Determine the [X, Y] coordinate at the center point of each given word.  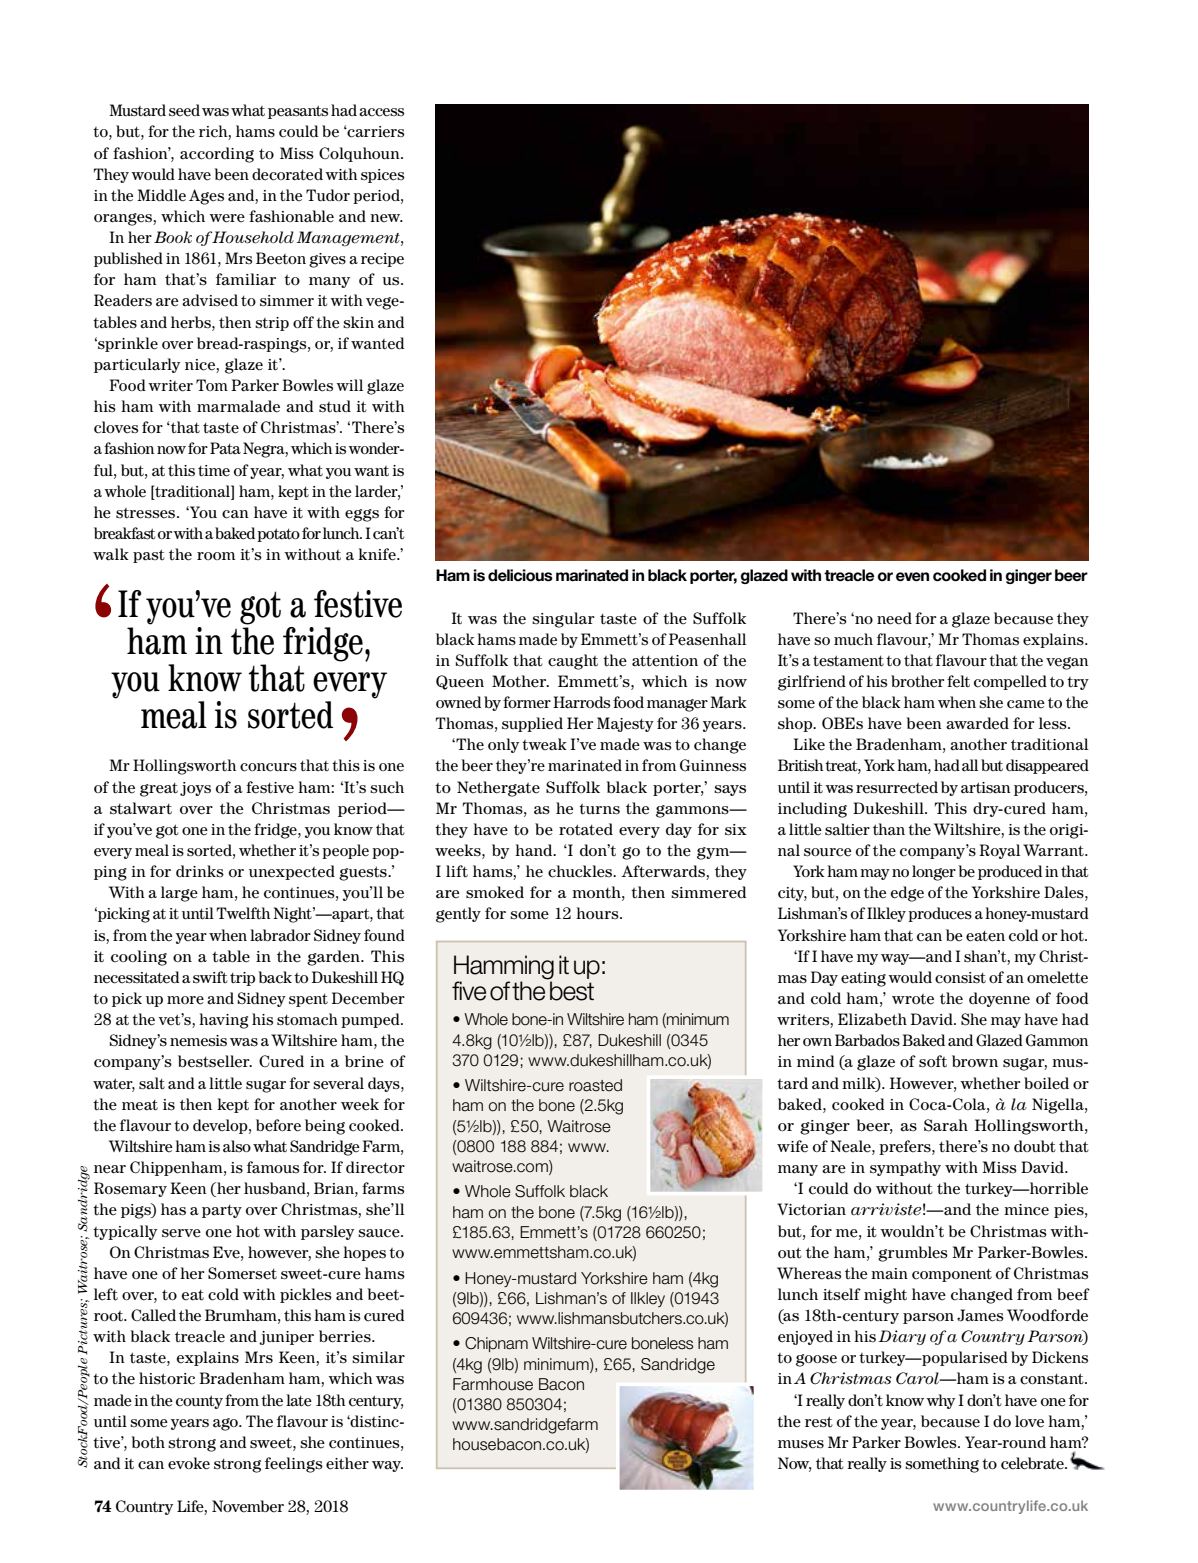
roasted [595, 1085]
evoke [189, 1463]
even [912, 577]
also [237, 1146]
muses [801, 1444]
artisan [985, 788]
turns [599, 809]
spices [382, 176]
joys [195, 789]
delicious [520, 575]
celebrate [1033, 1463]
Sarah [946, 1125]
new [386, 218]
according [217, 155]
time [214, 471]
